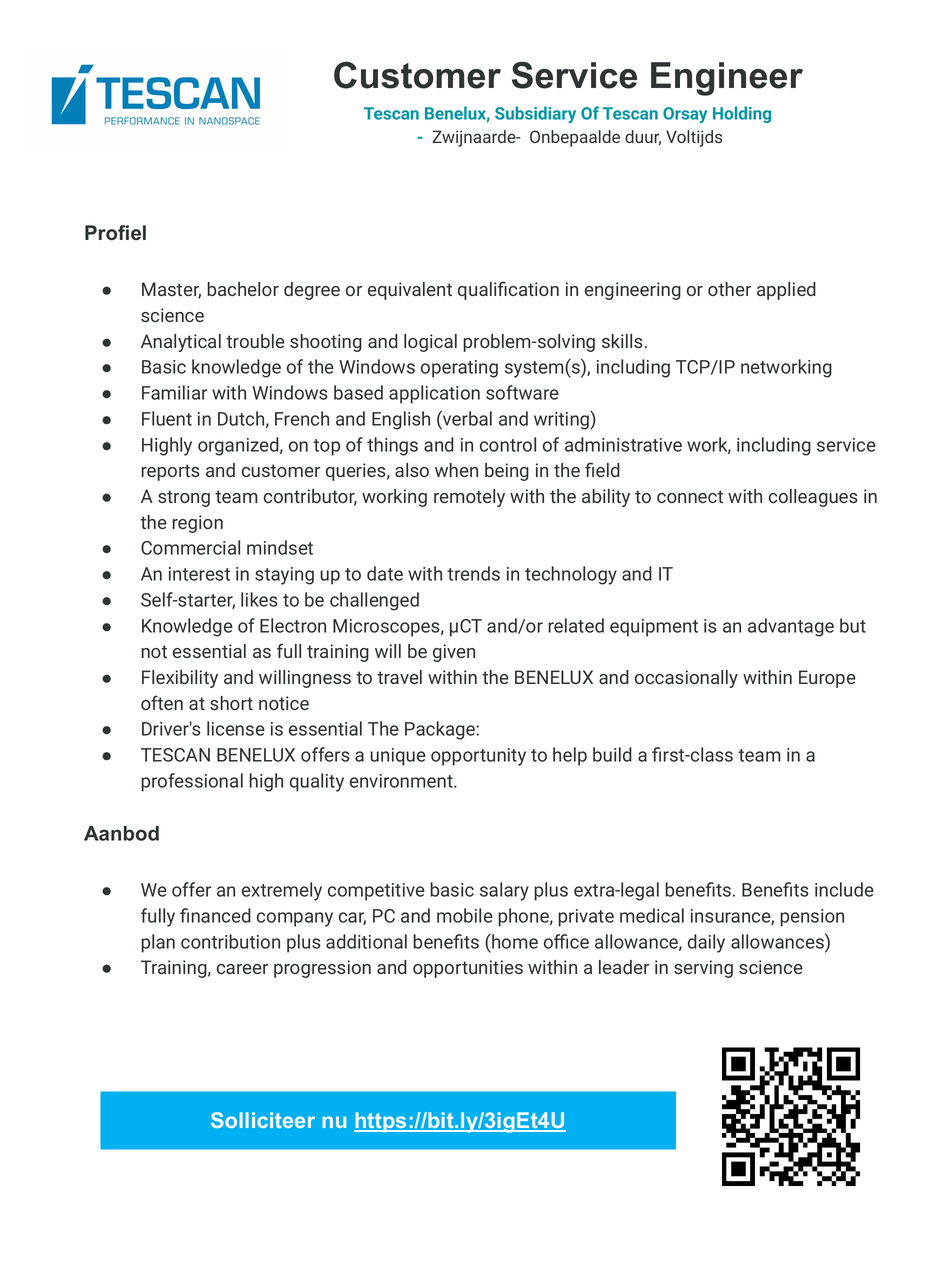  Describe the element at coordinates (255, 341) in the screenshot. I see `trouble` at that location.
